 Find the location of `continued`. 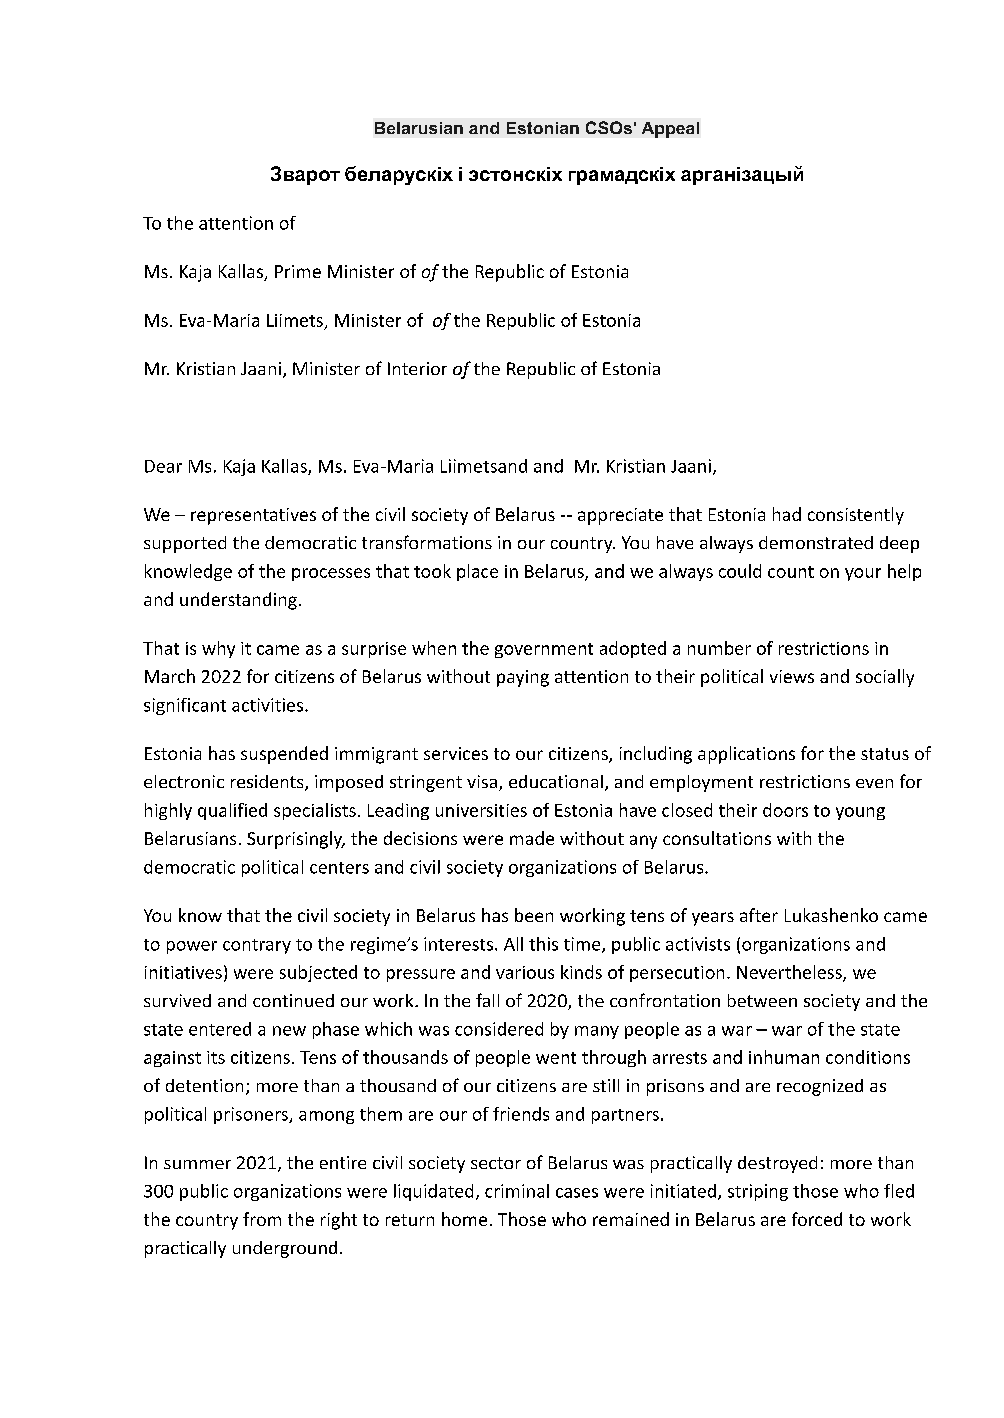

continued is located at coordinates (293, 1000).
